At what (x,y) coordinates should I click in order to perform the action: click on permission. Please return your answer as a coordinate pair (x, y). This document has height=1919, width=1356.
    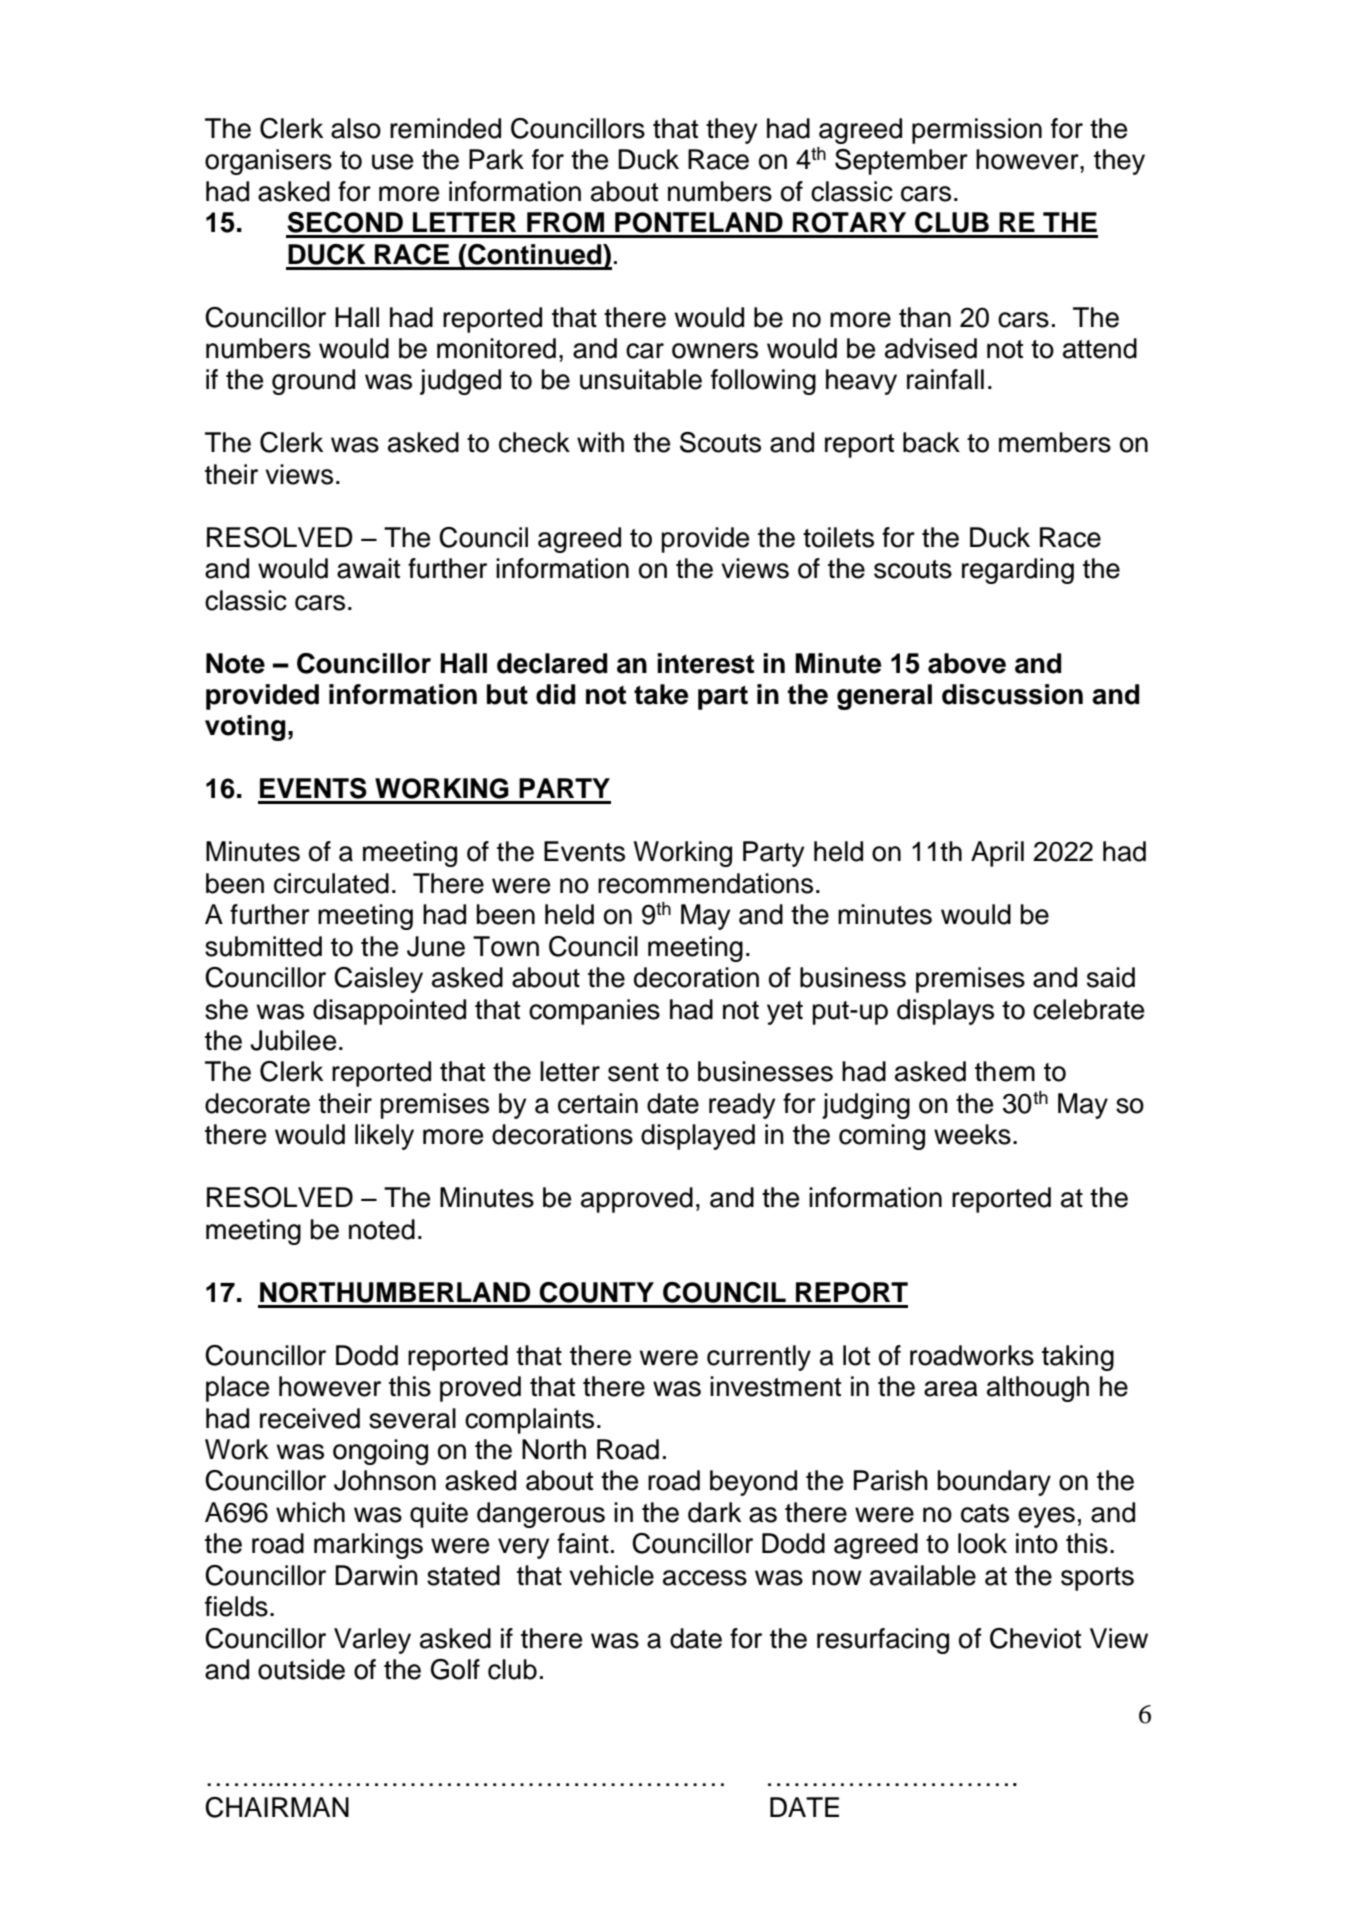
    Looking at the image, I should click on (977, 131).
